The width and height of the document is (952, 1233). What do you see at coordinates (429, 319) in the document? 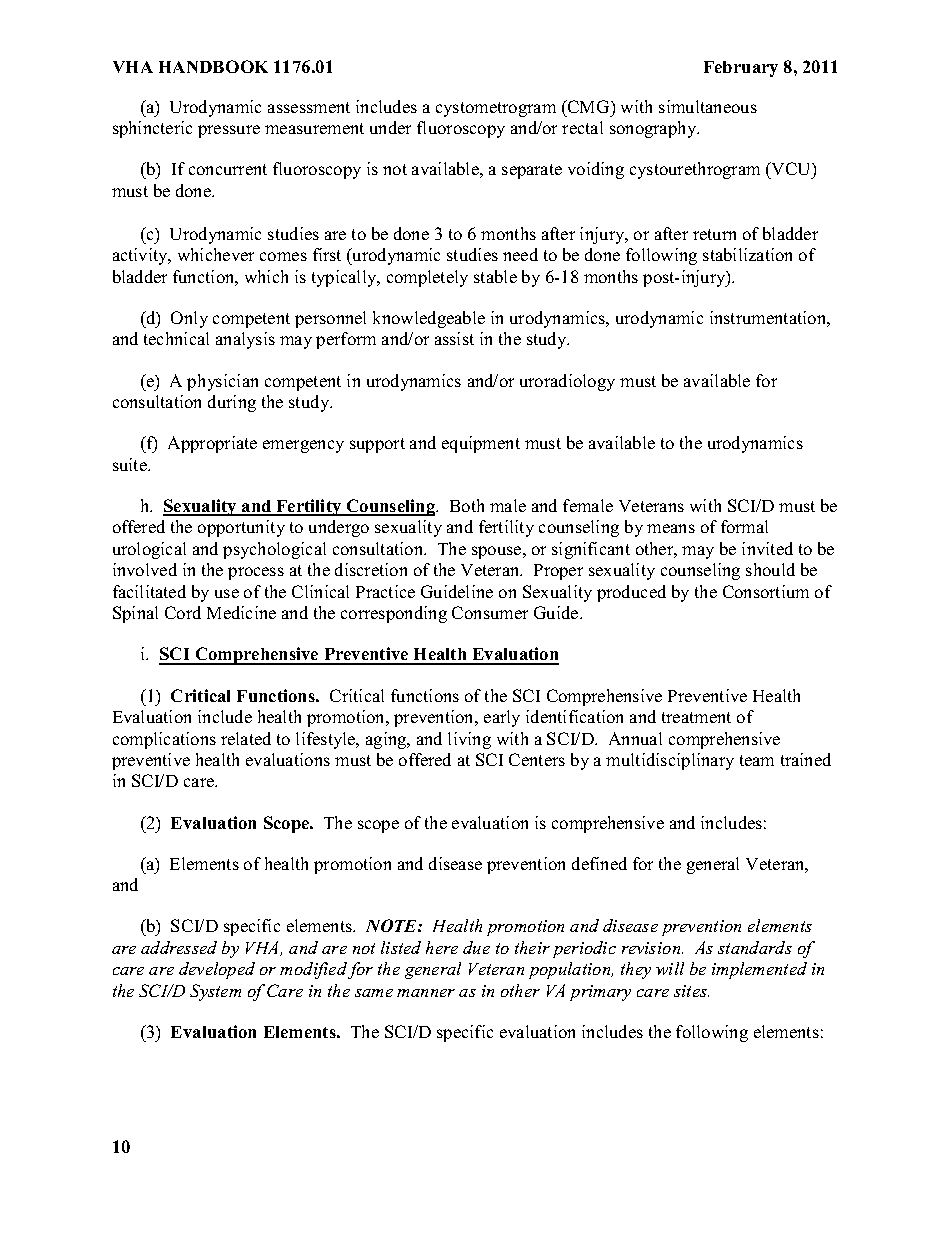
I see `knowledgeable` at bounding box center [429, 319].
